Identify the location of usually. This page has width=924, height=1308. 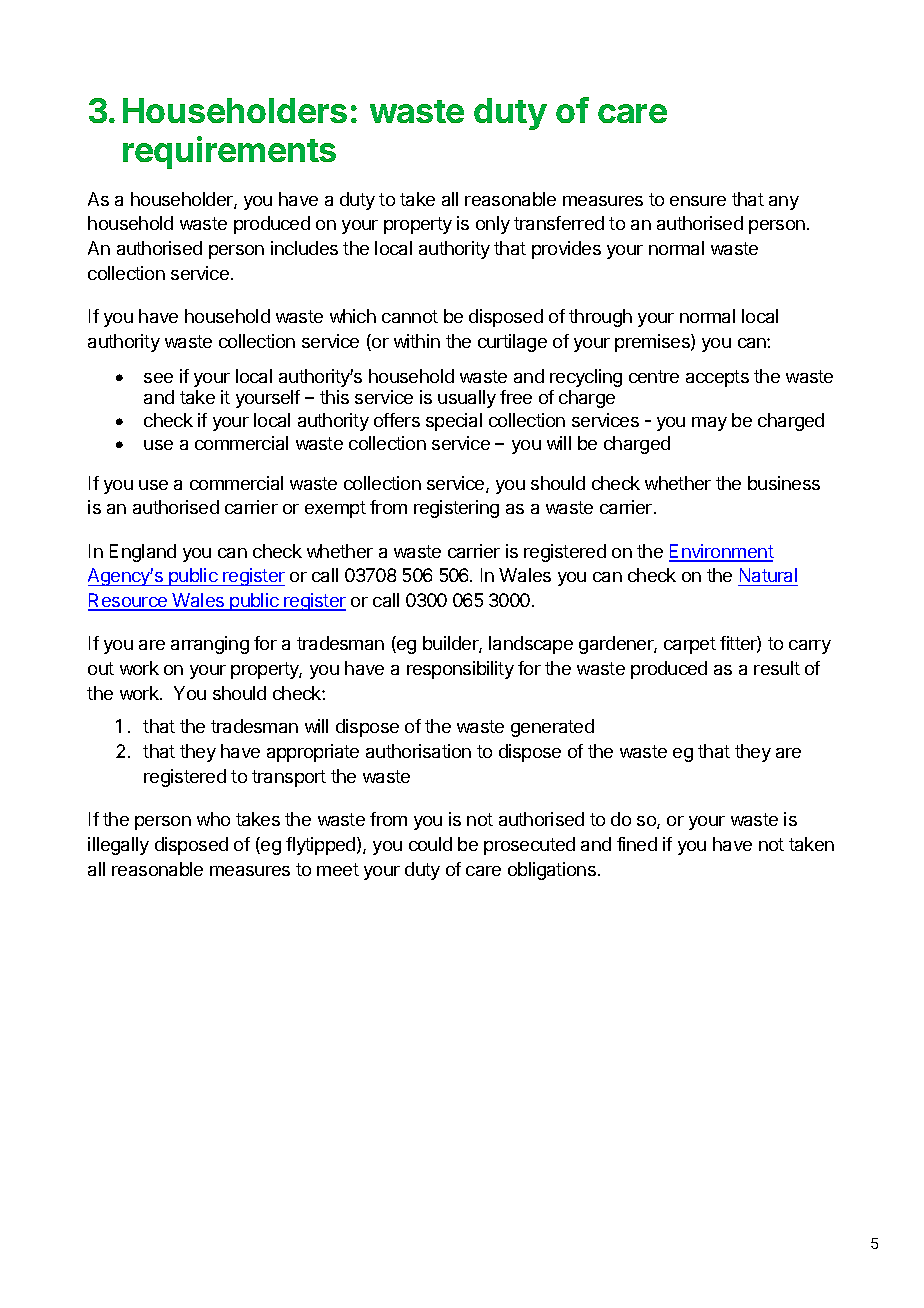
(467, 399).
